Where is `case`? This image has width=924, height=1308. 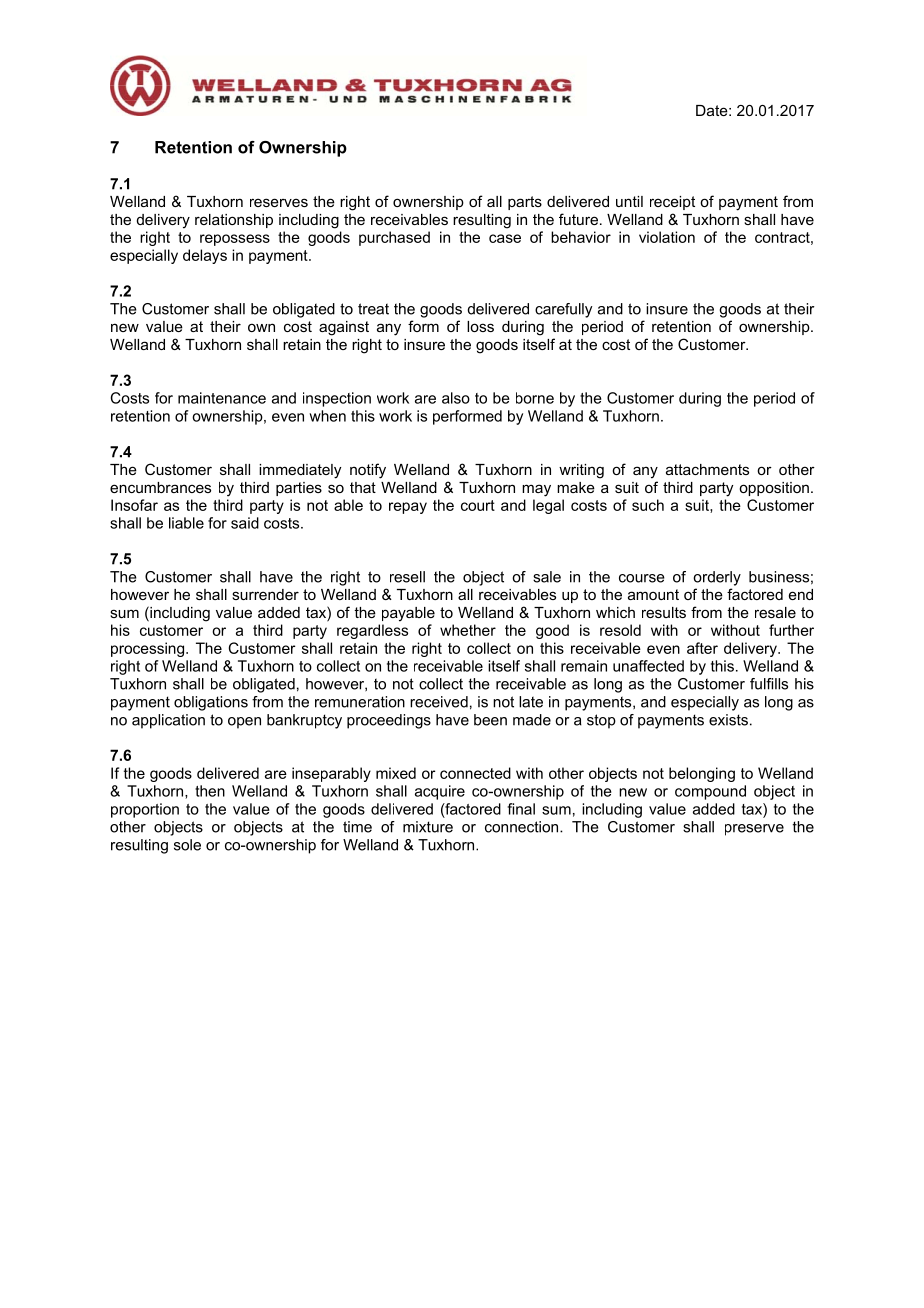 case is located at coordinates (505, 238).
